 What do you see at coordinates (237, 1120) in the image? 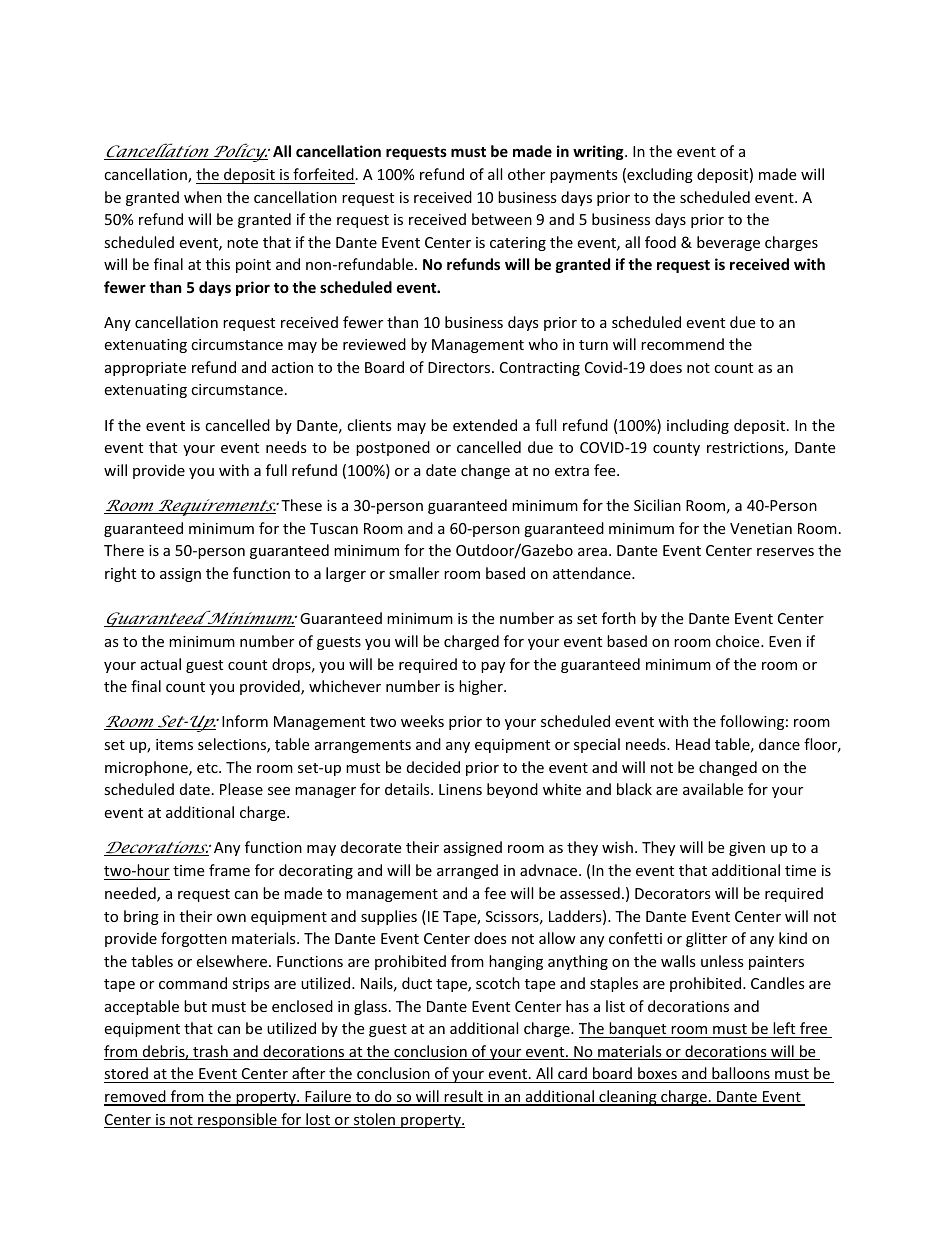
I see `responsible` at bounding box center [237, 1120].
